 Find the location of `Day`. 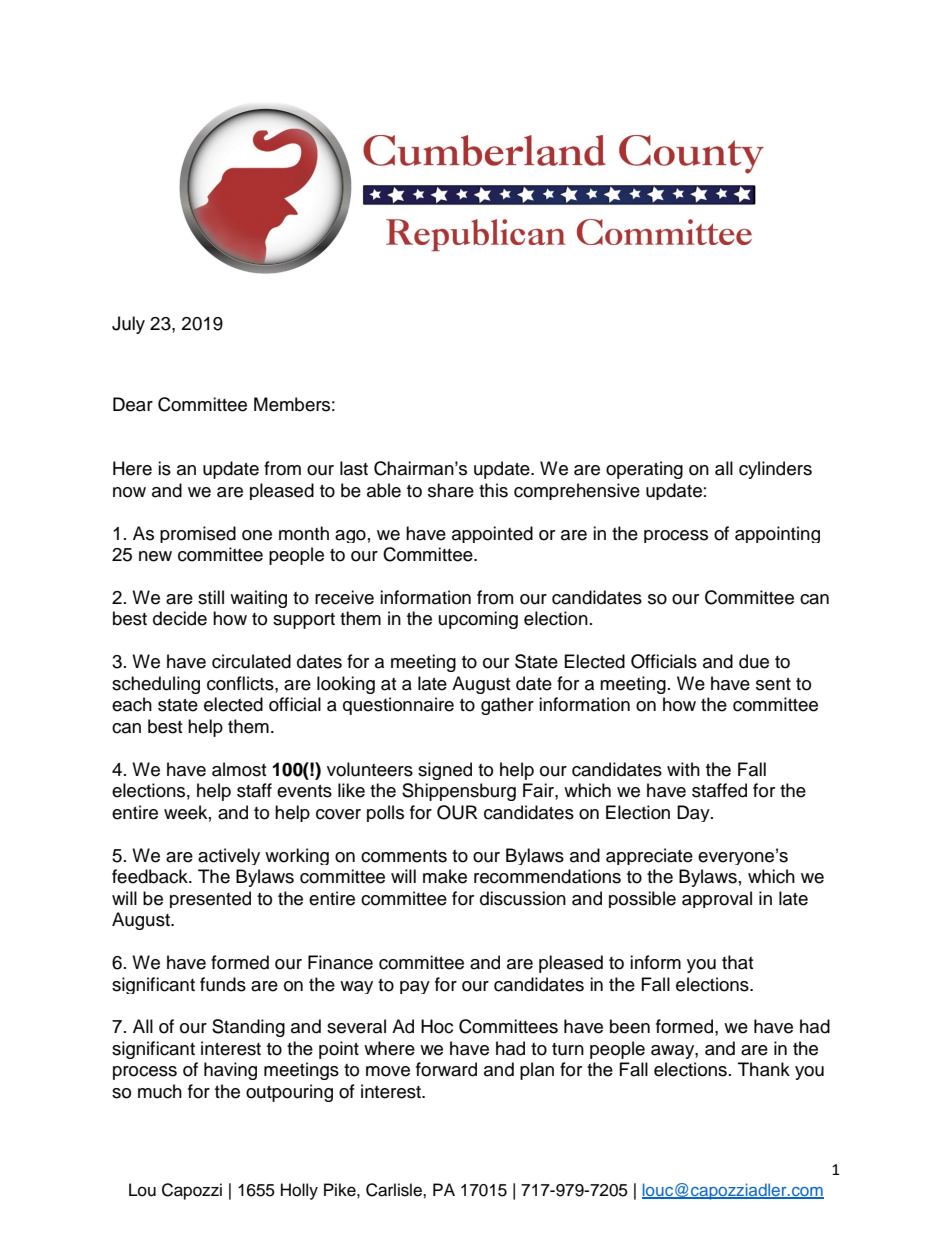

Day is located at coordinates (694, 813).
